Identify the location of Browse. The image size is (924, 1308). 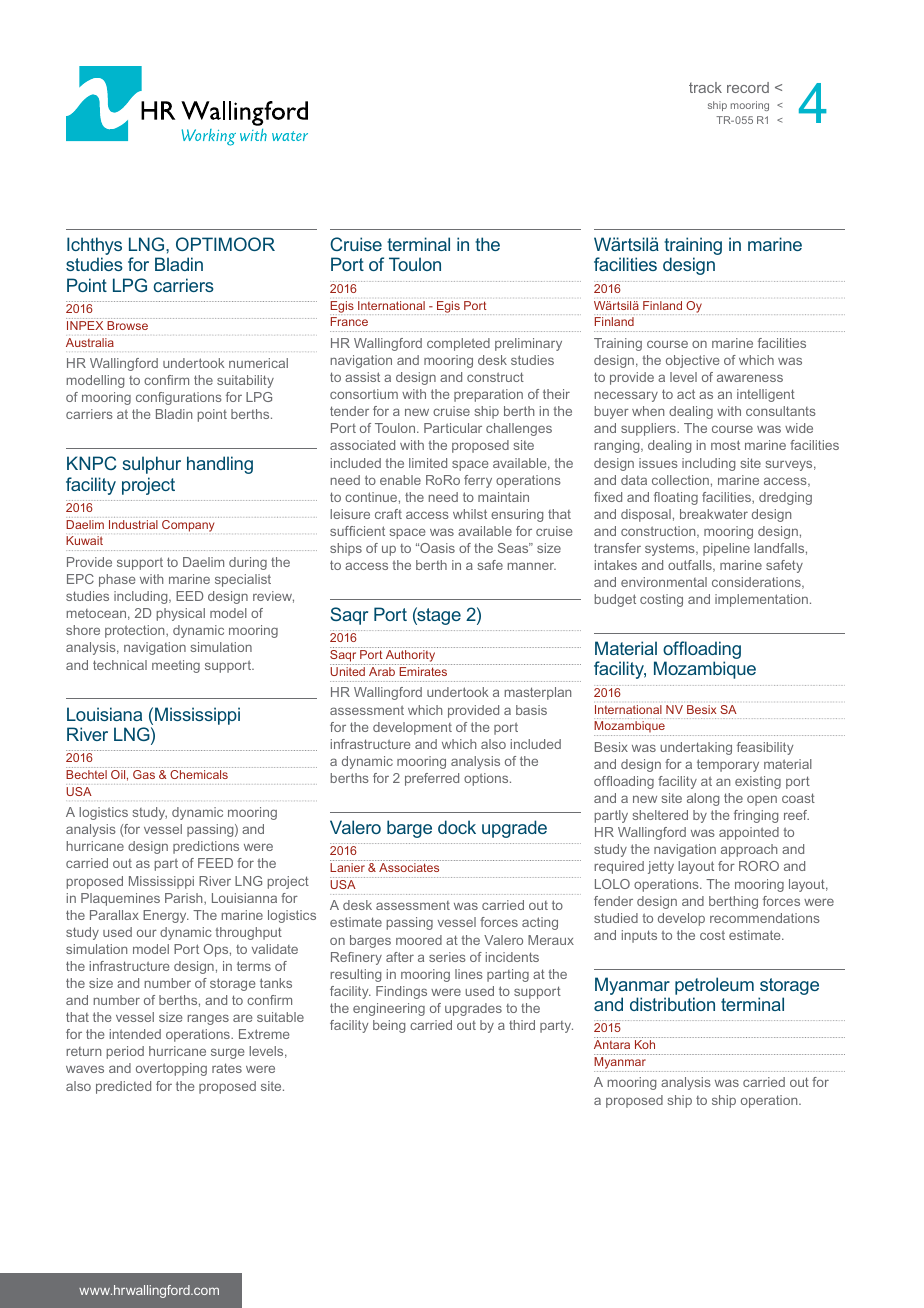
(127, 325).
